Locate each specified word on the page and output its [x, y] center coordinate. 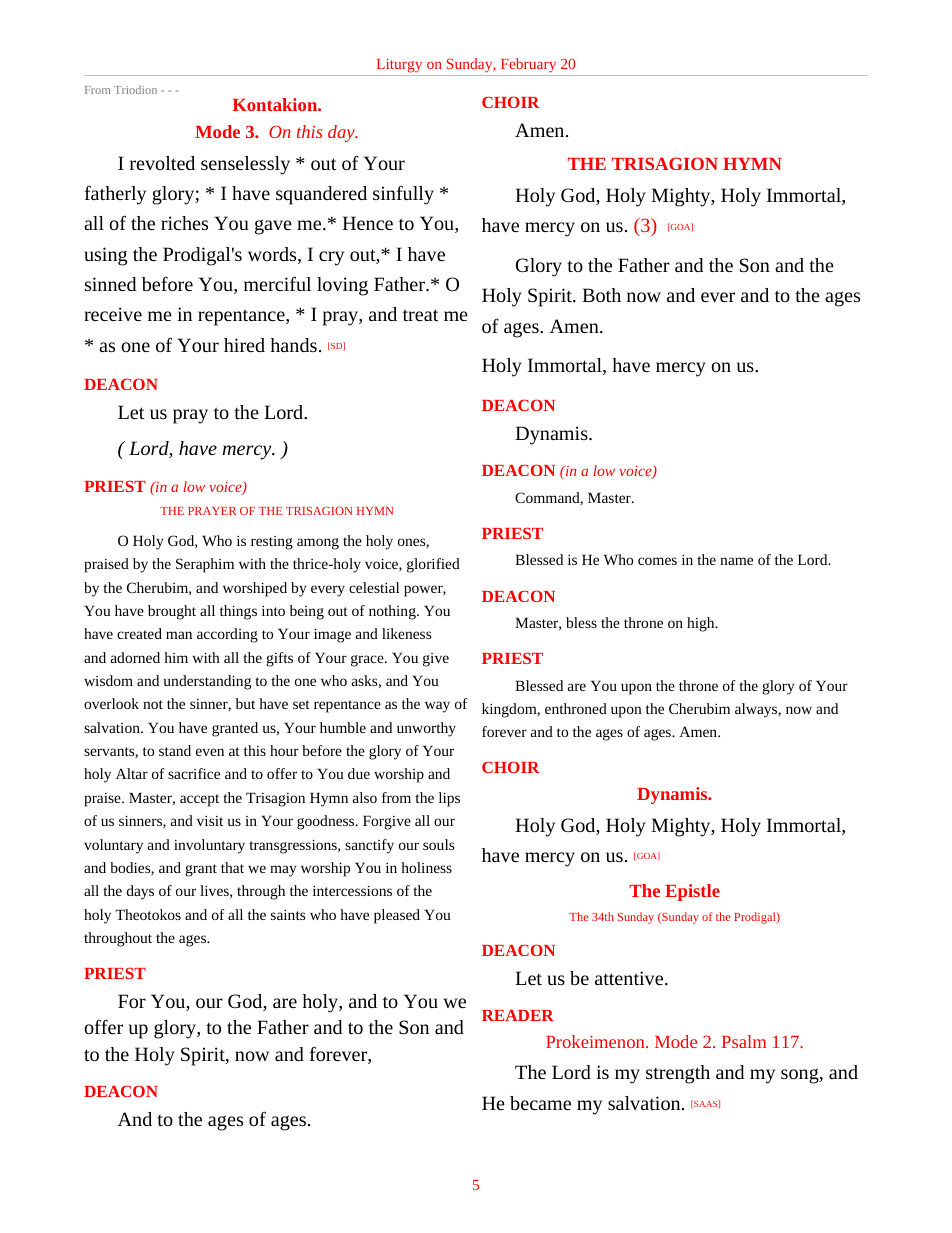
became [540, 1103]
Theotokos [148, 914]
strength [678, 1074]
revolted [162, 163]
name [736, 561]
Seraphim [205, 565]
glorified [433, 565]
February [528, 65]
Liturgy [399, 66]
